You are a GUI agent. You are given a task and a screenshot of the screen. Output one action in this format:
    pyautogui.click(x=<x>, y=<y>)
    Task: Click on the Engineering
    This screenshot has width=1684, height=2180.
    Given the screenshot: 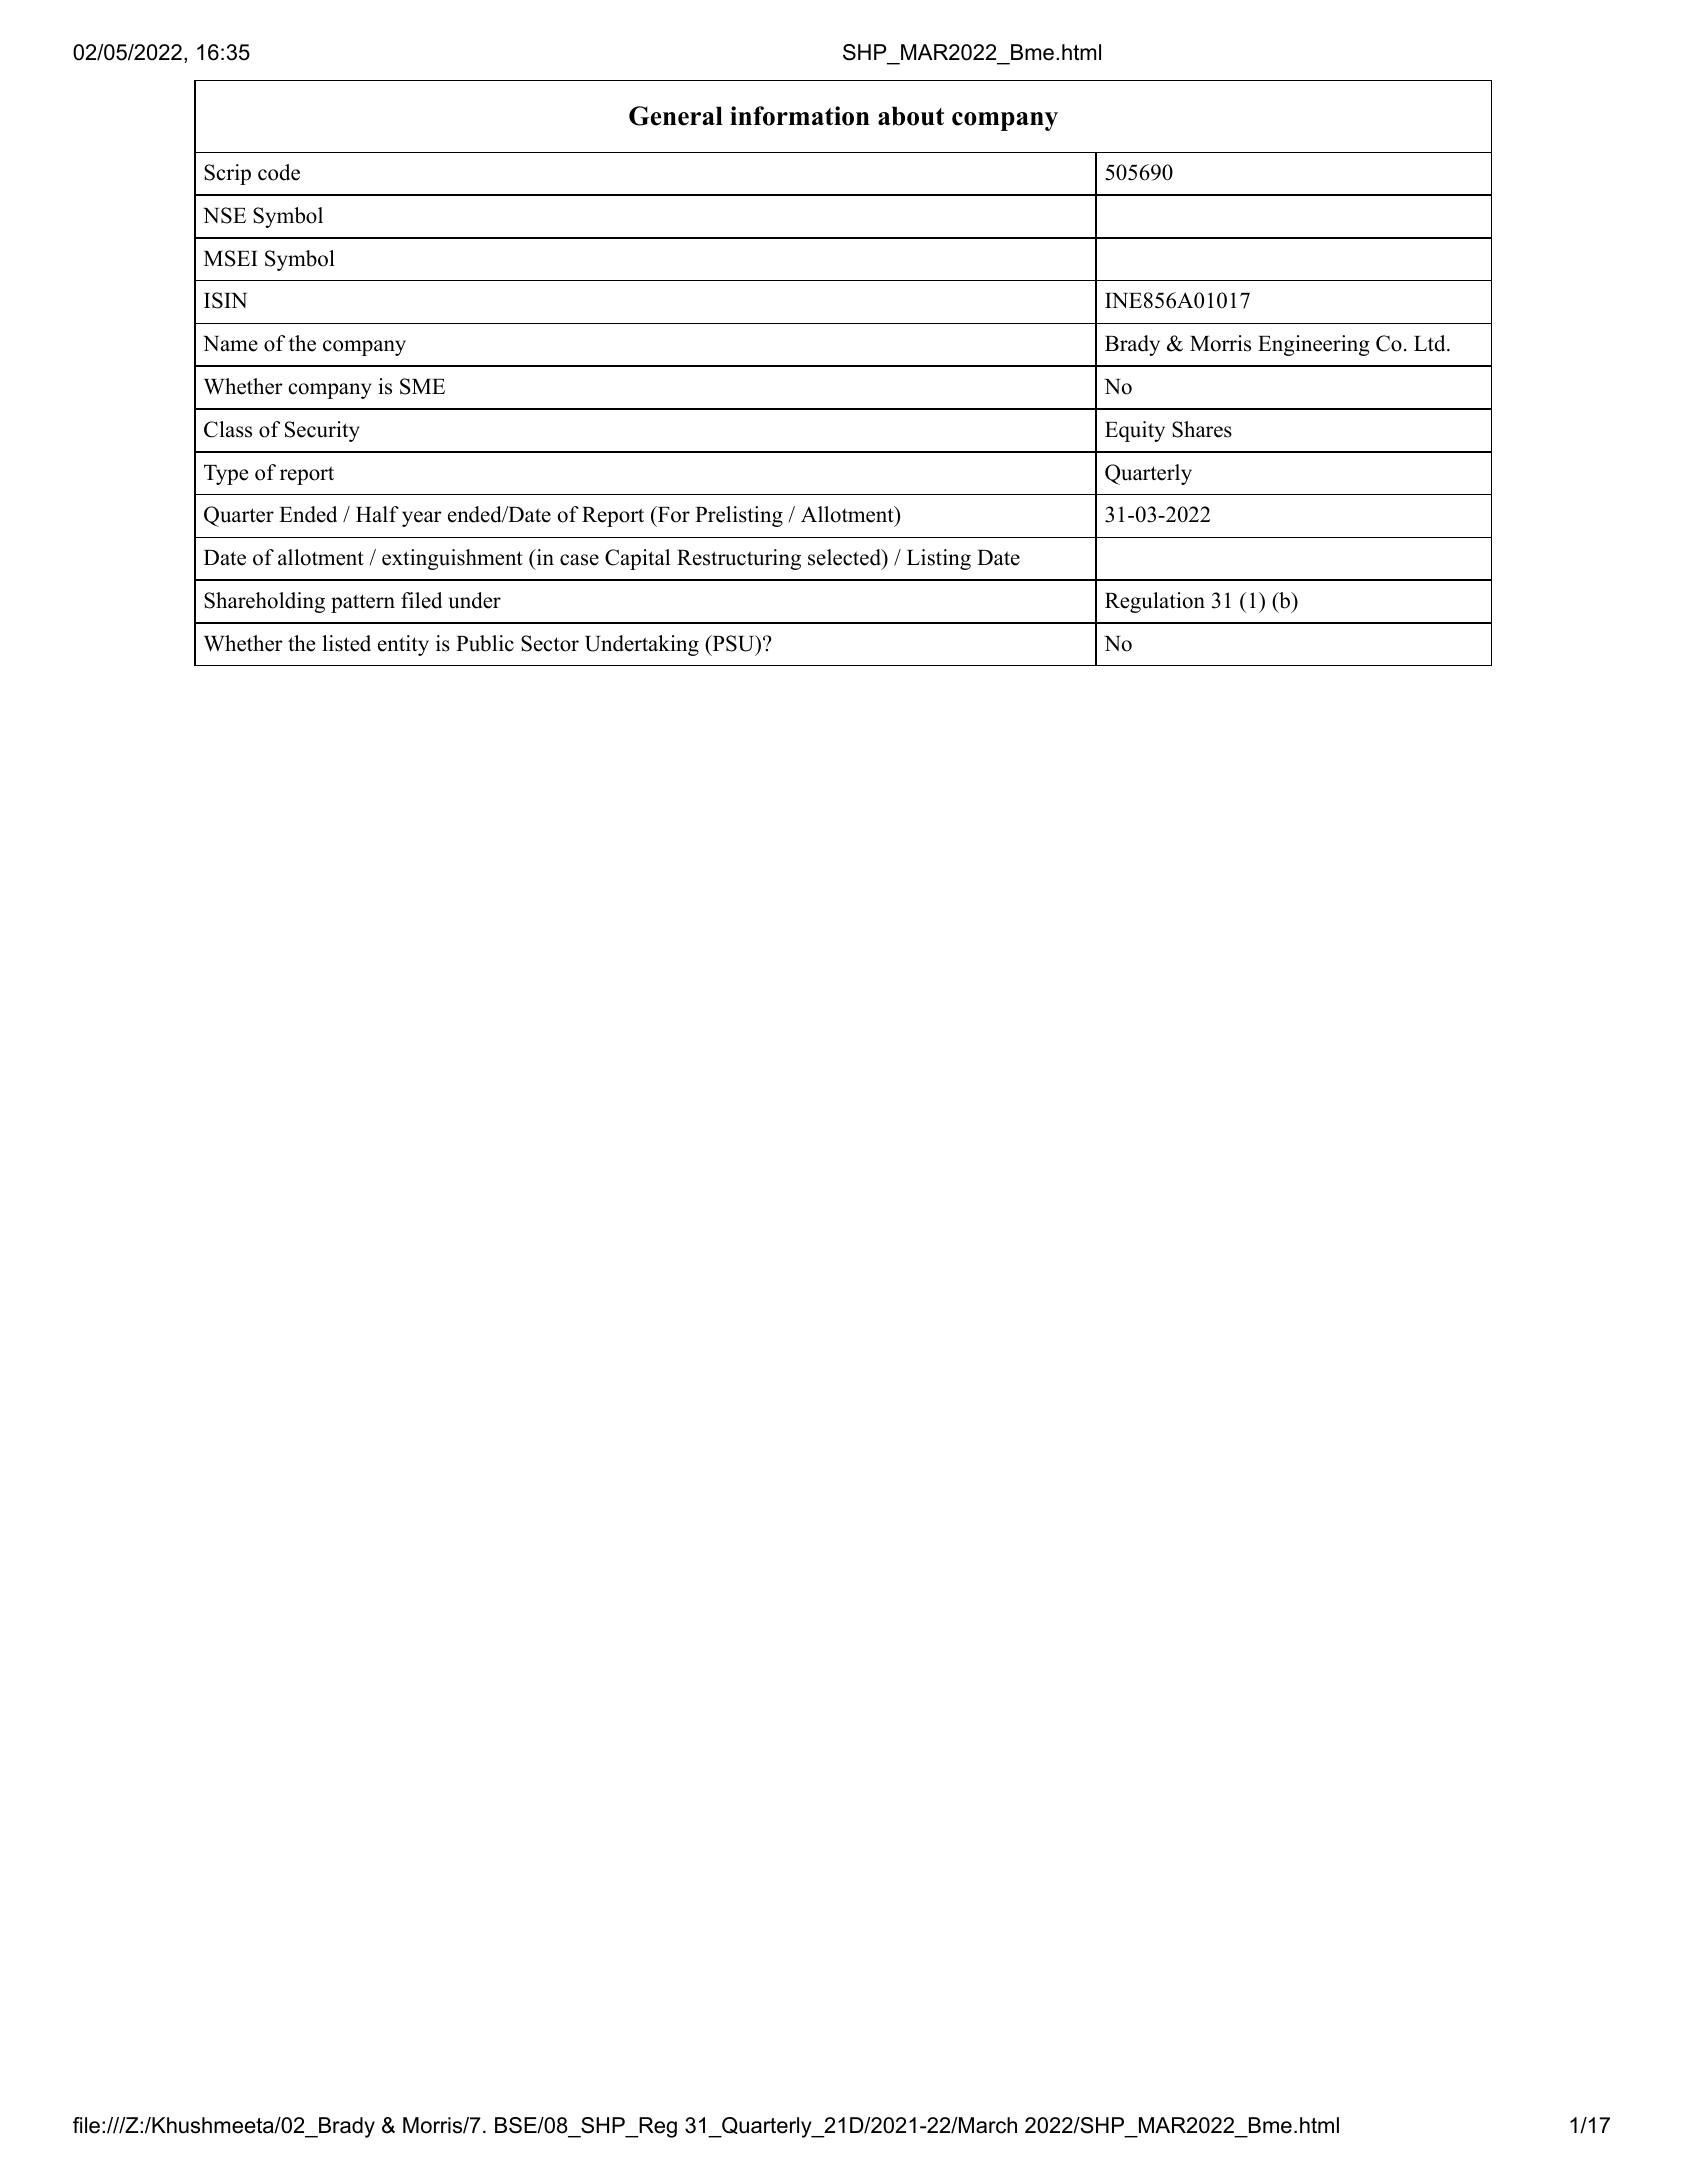 What is the action you would take?
    pyautogui.click(x=1314, y=345)
